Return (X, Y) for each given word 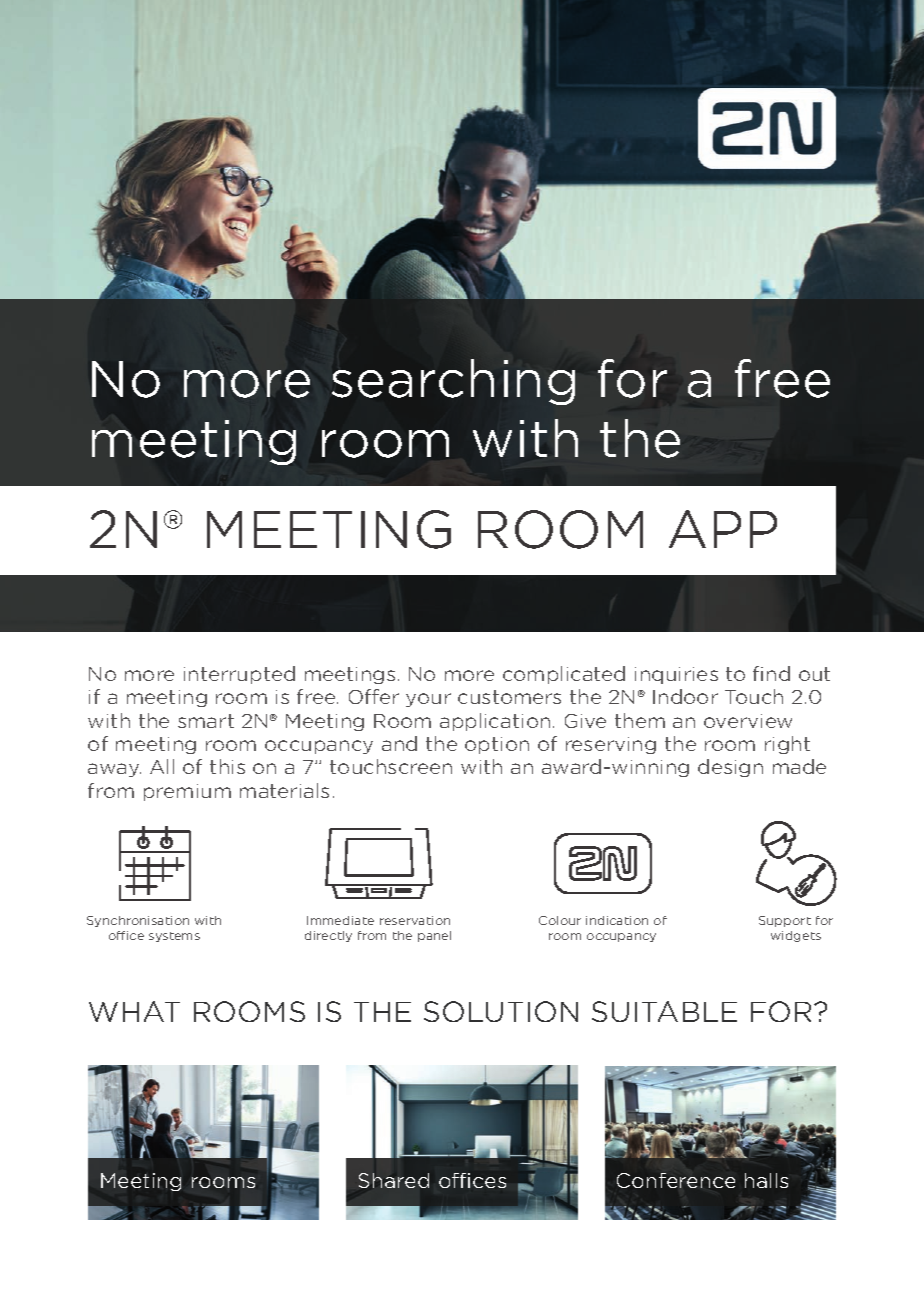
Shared (394, 1180)
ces (489, 1182)
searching (453, 382)
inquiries (676, 675)
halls (766, 1180)
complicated (564, 675)
